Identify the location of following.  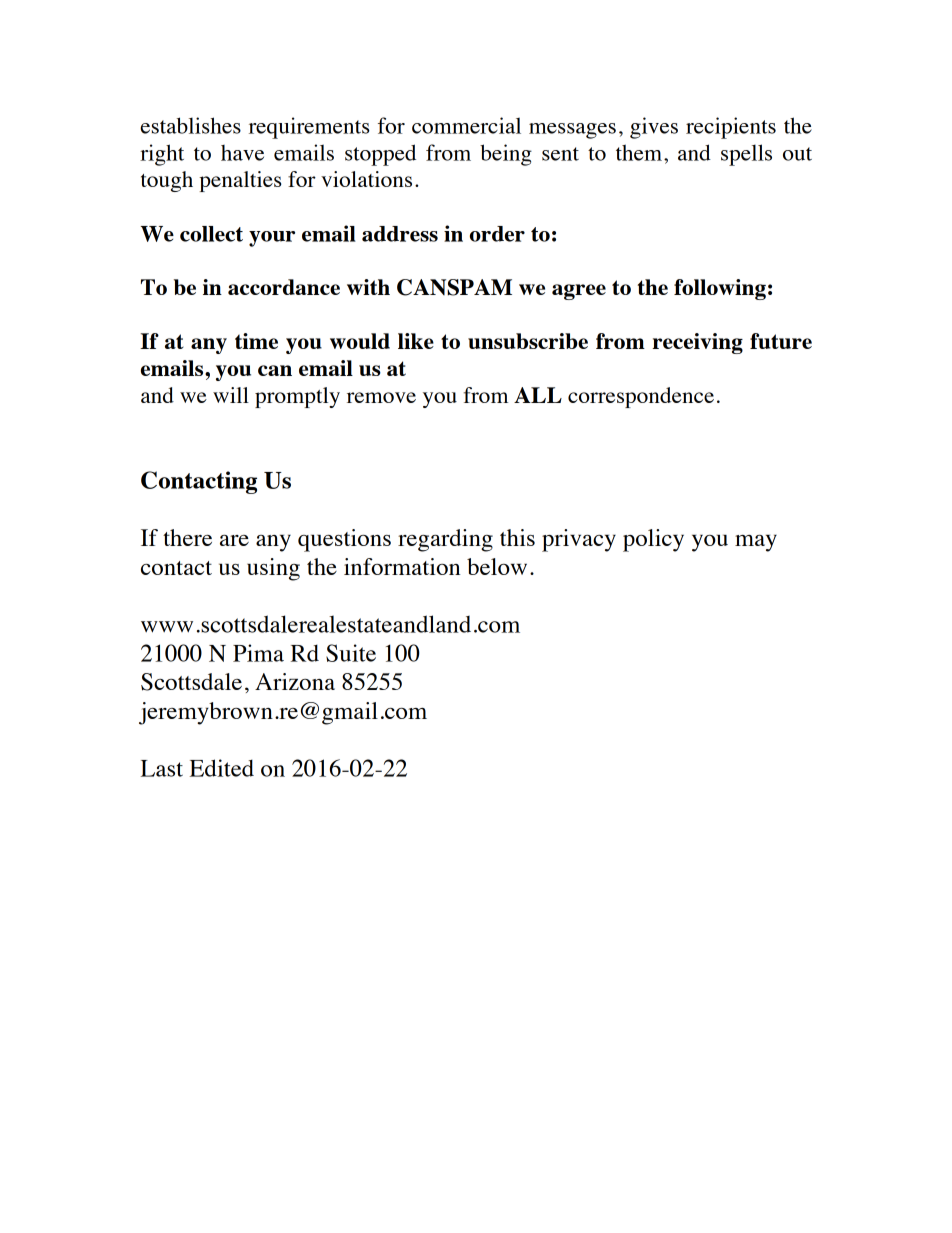
(720, 289).
